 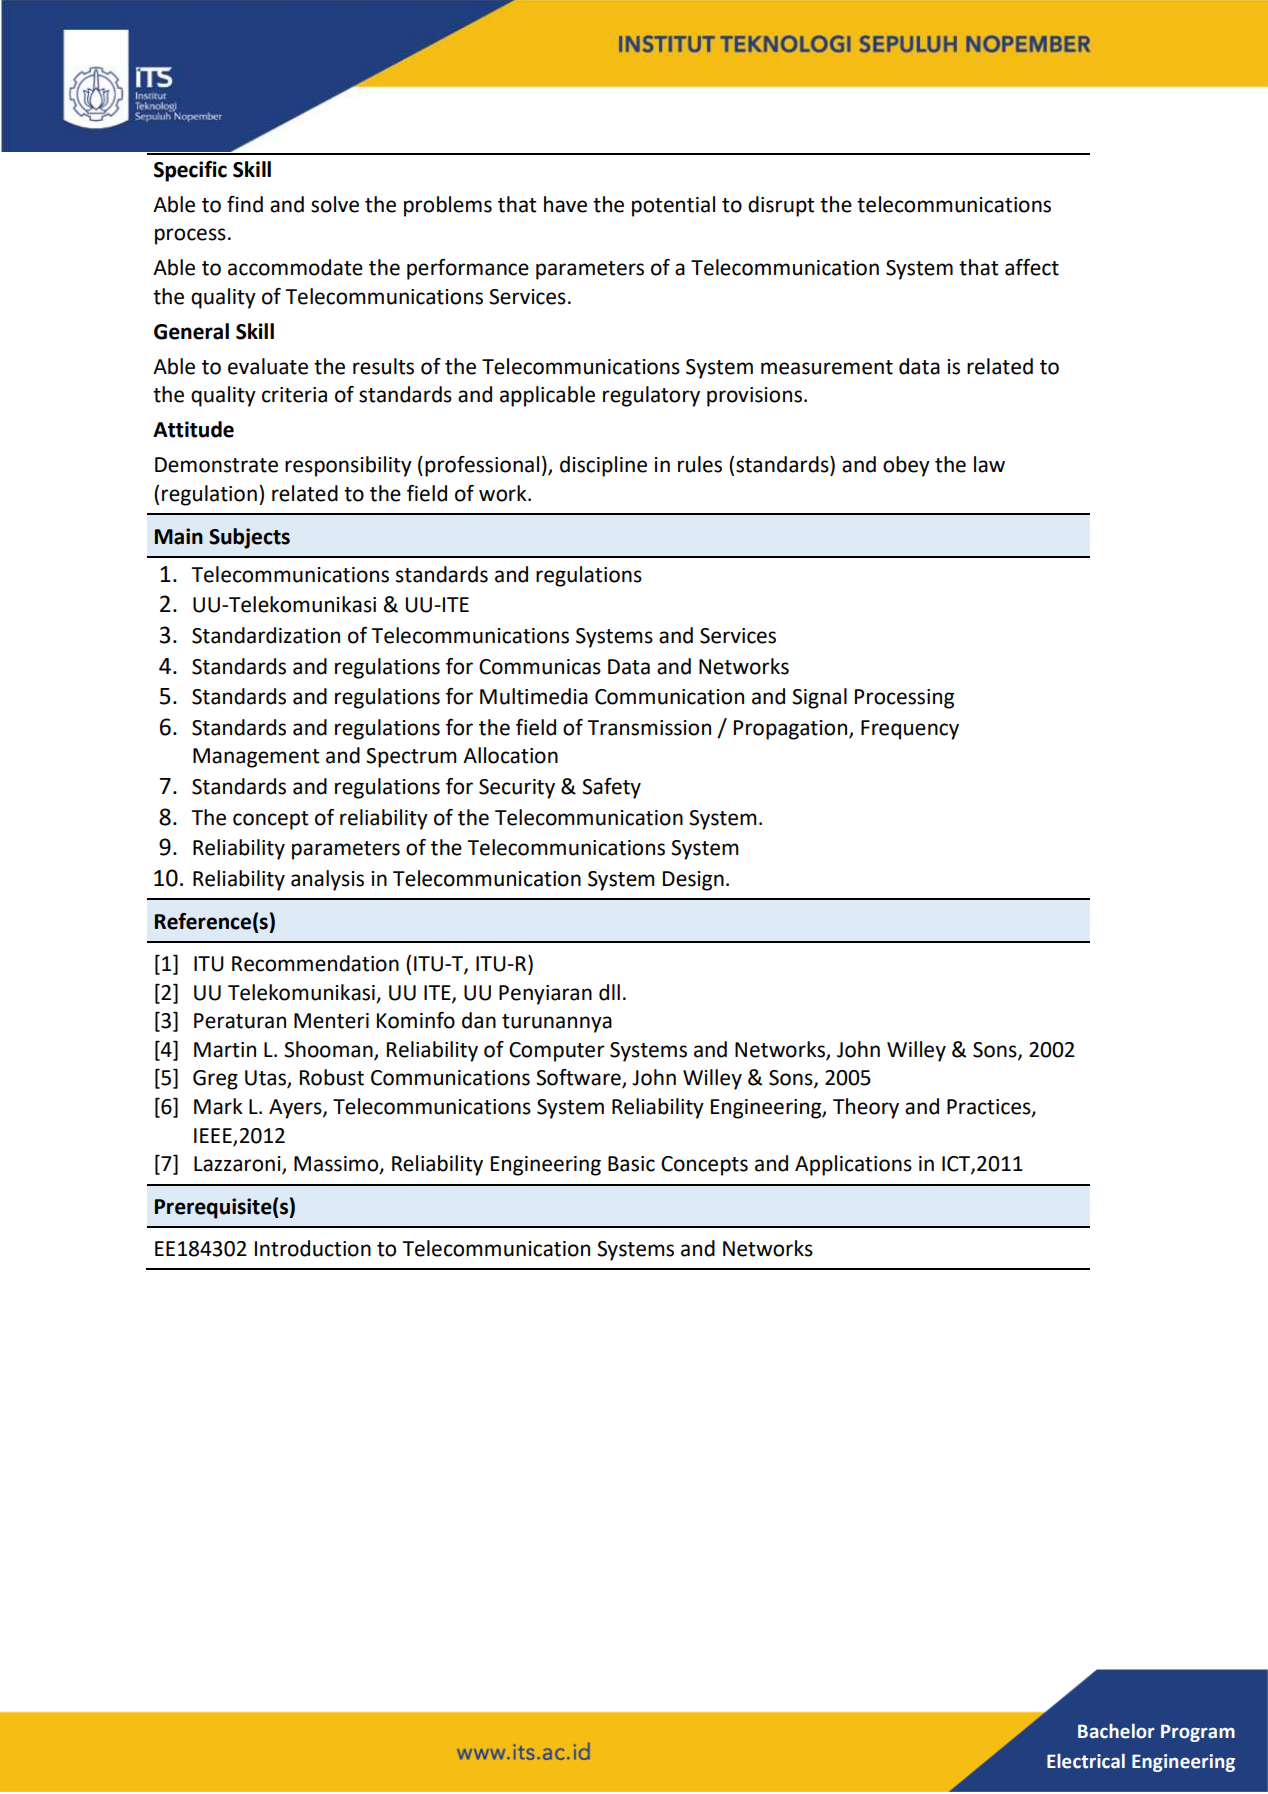 What do you see at coordinates (335, 204) in the screenshot?
I see `solve` at bounding box center [335, 204].
